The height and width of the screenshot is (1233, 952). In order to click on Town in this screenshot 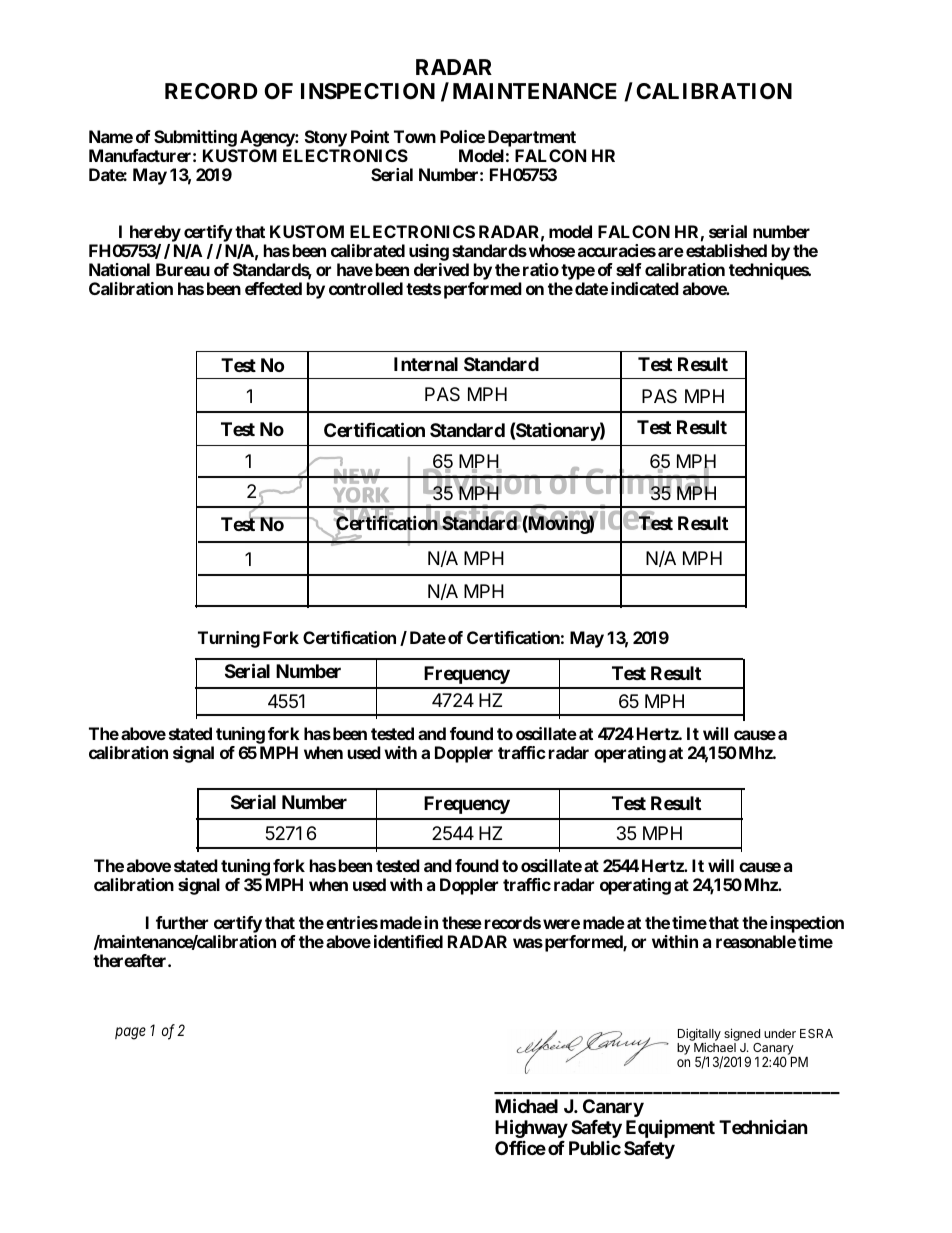, I will do `click(415, 136)`.
